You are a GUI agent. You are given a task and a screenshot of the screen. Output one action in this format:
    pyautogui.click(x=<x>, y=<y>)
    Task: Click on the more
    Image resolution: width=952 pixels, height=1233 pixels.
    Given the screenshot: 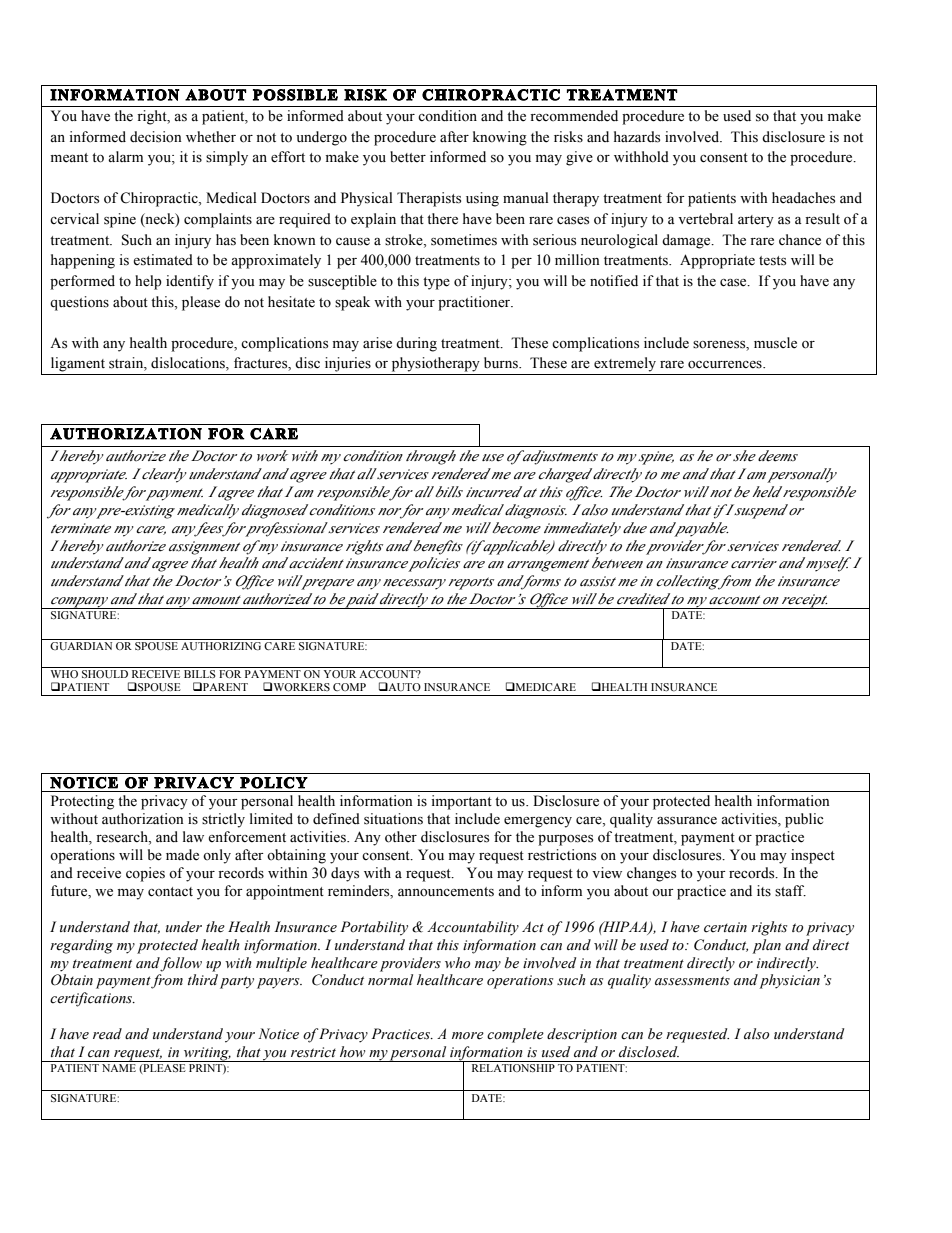 What is the action you would take?
    pyautogui.click(x=468, y=1036)
